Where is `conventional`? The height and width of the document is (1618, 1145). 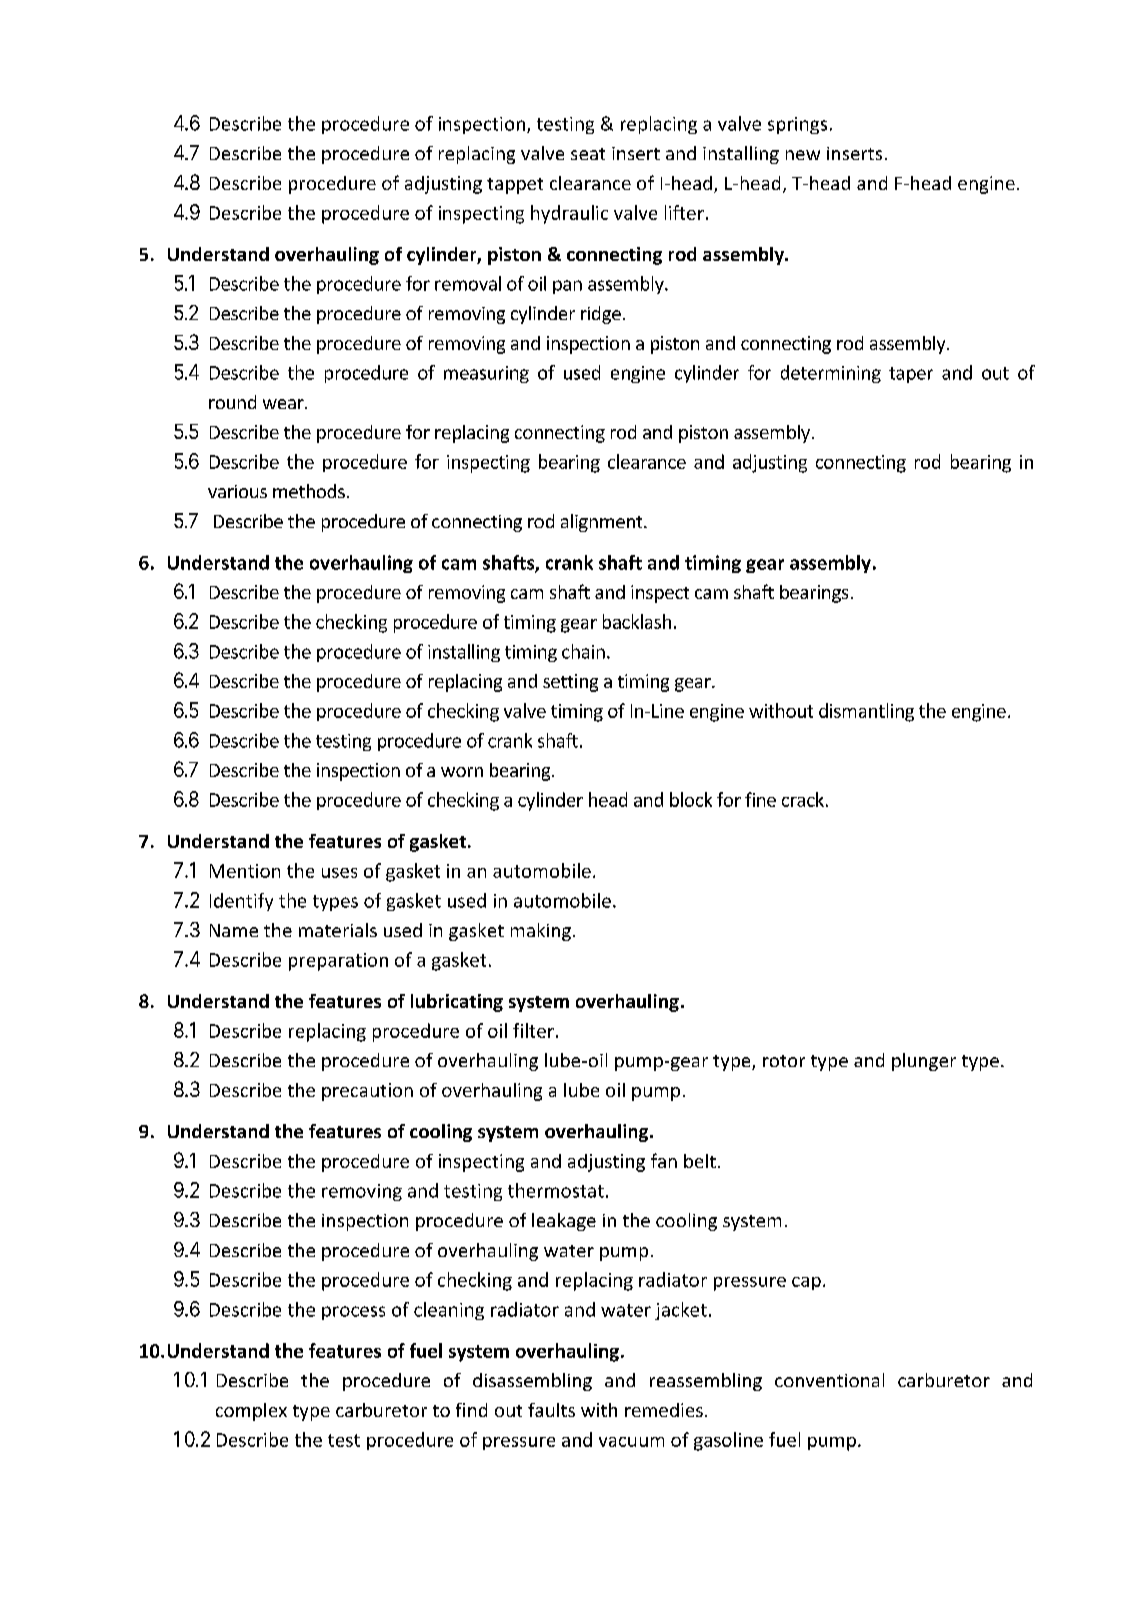 conventional is located at coordinates (829, 1380).
